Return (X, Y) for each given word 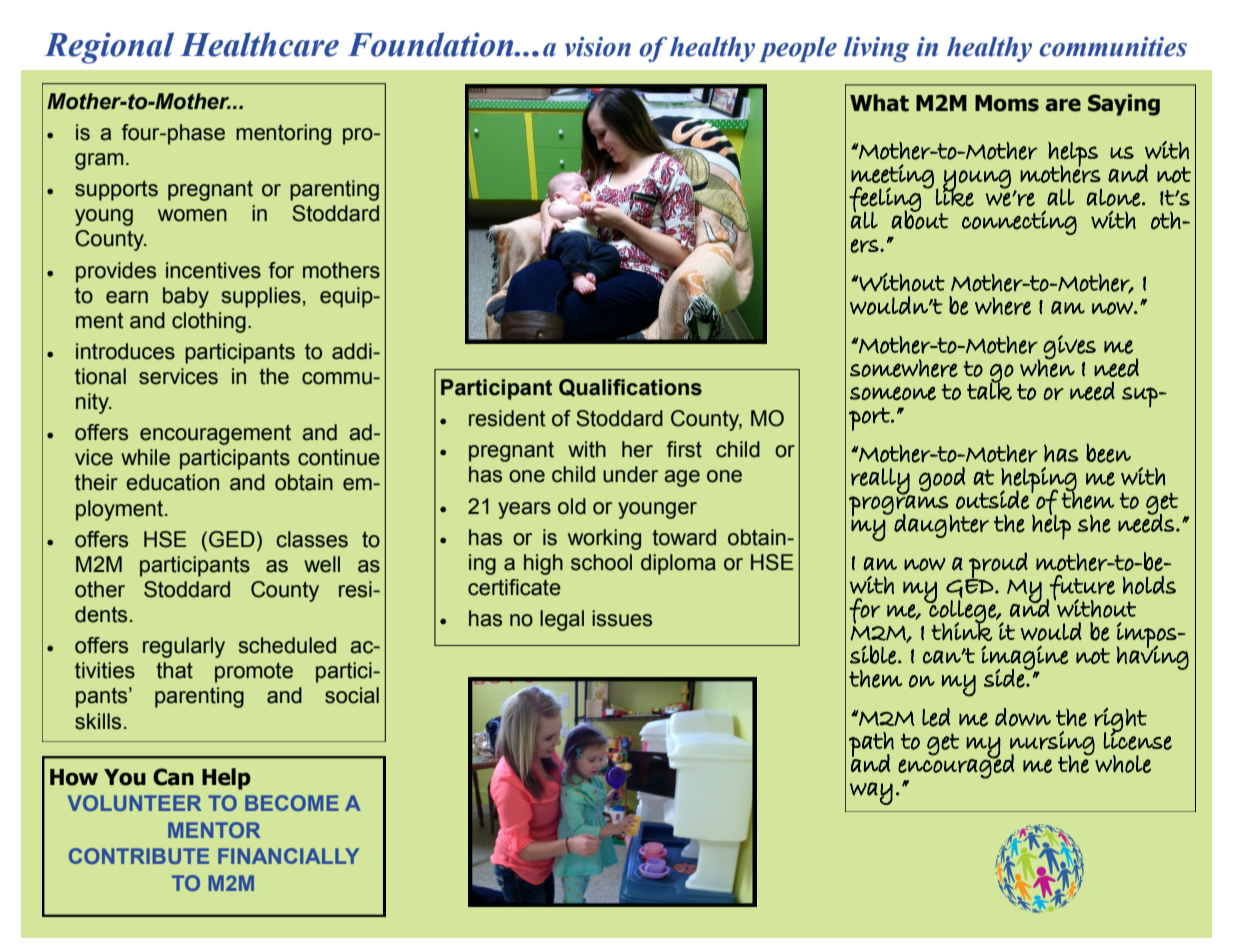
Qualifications (630, 388)
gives (1069, 347)
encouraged (956, 765)
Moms (1007, 103)
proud (997, 566)
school (601, 562)
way (871, 793)
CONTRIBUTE (139, 856)
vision (597, 47)
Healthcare (259, 44)
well (322, 564)
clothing (209, 322)
